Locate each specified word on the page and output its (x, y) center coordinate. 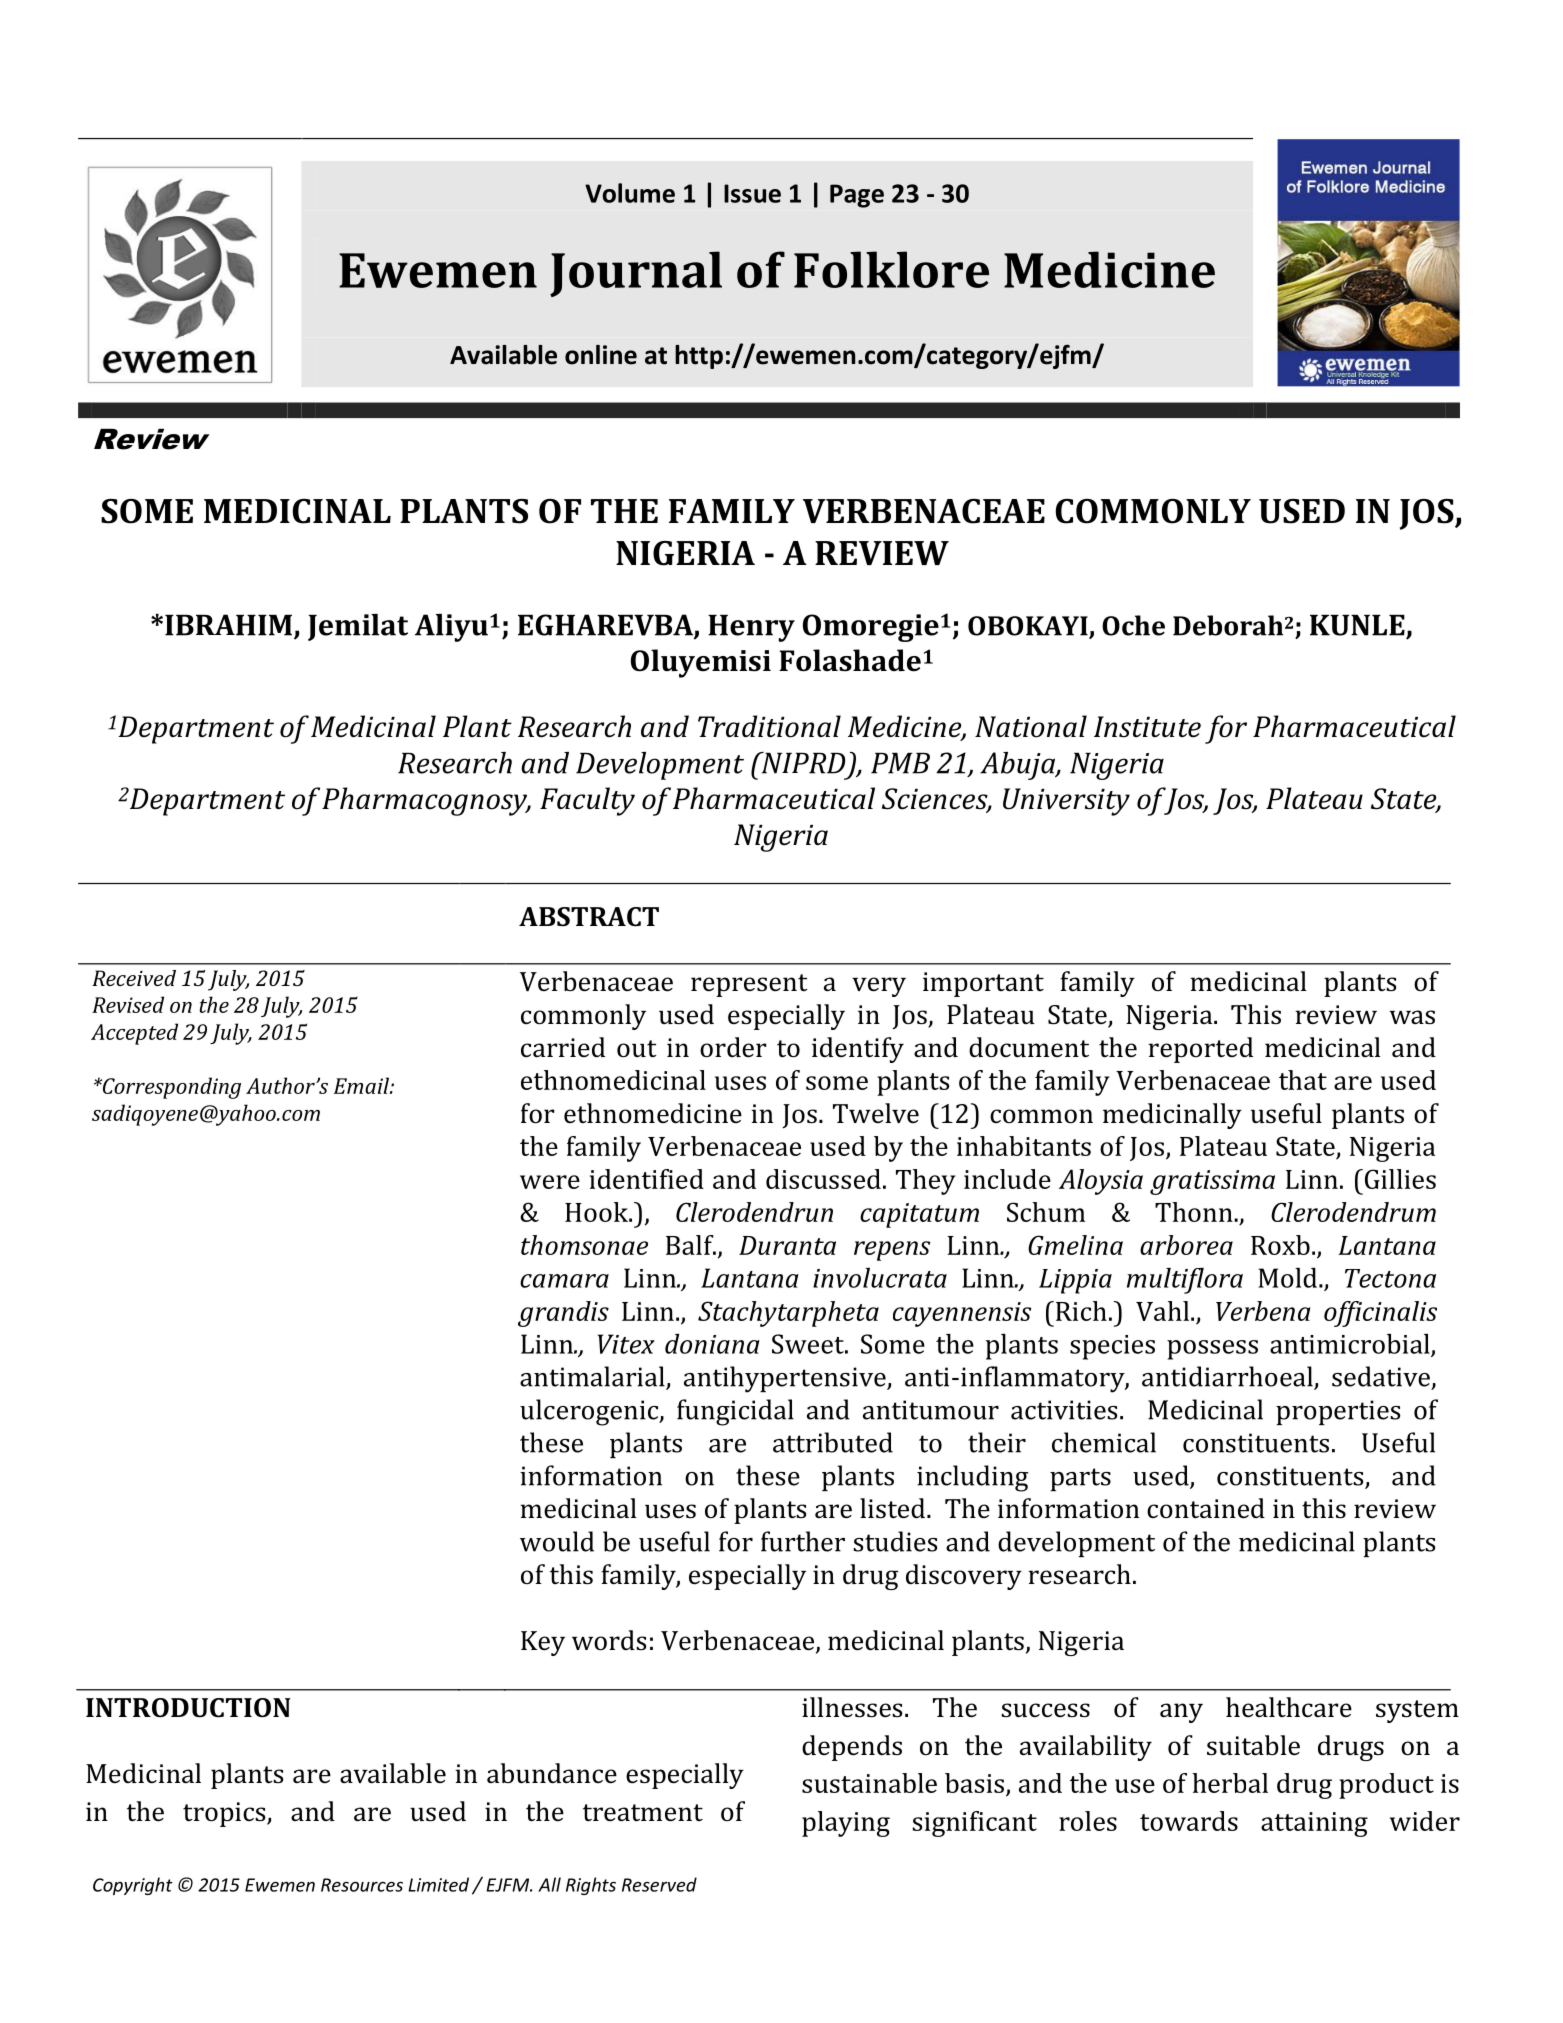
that (1303, 1080)
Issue (752, 193)
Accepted (134, 1034)
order (733, 1047)
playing (846, 1824)
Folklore (891, 269)
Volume (630, 193)
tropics (225, 1814)
